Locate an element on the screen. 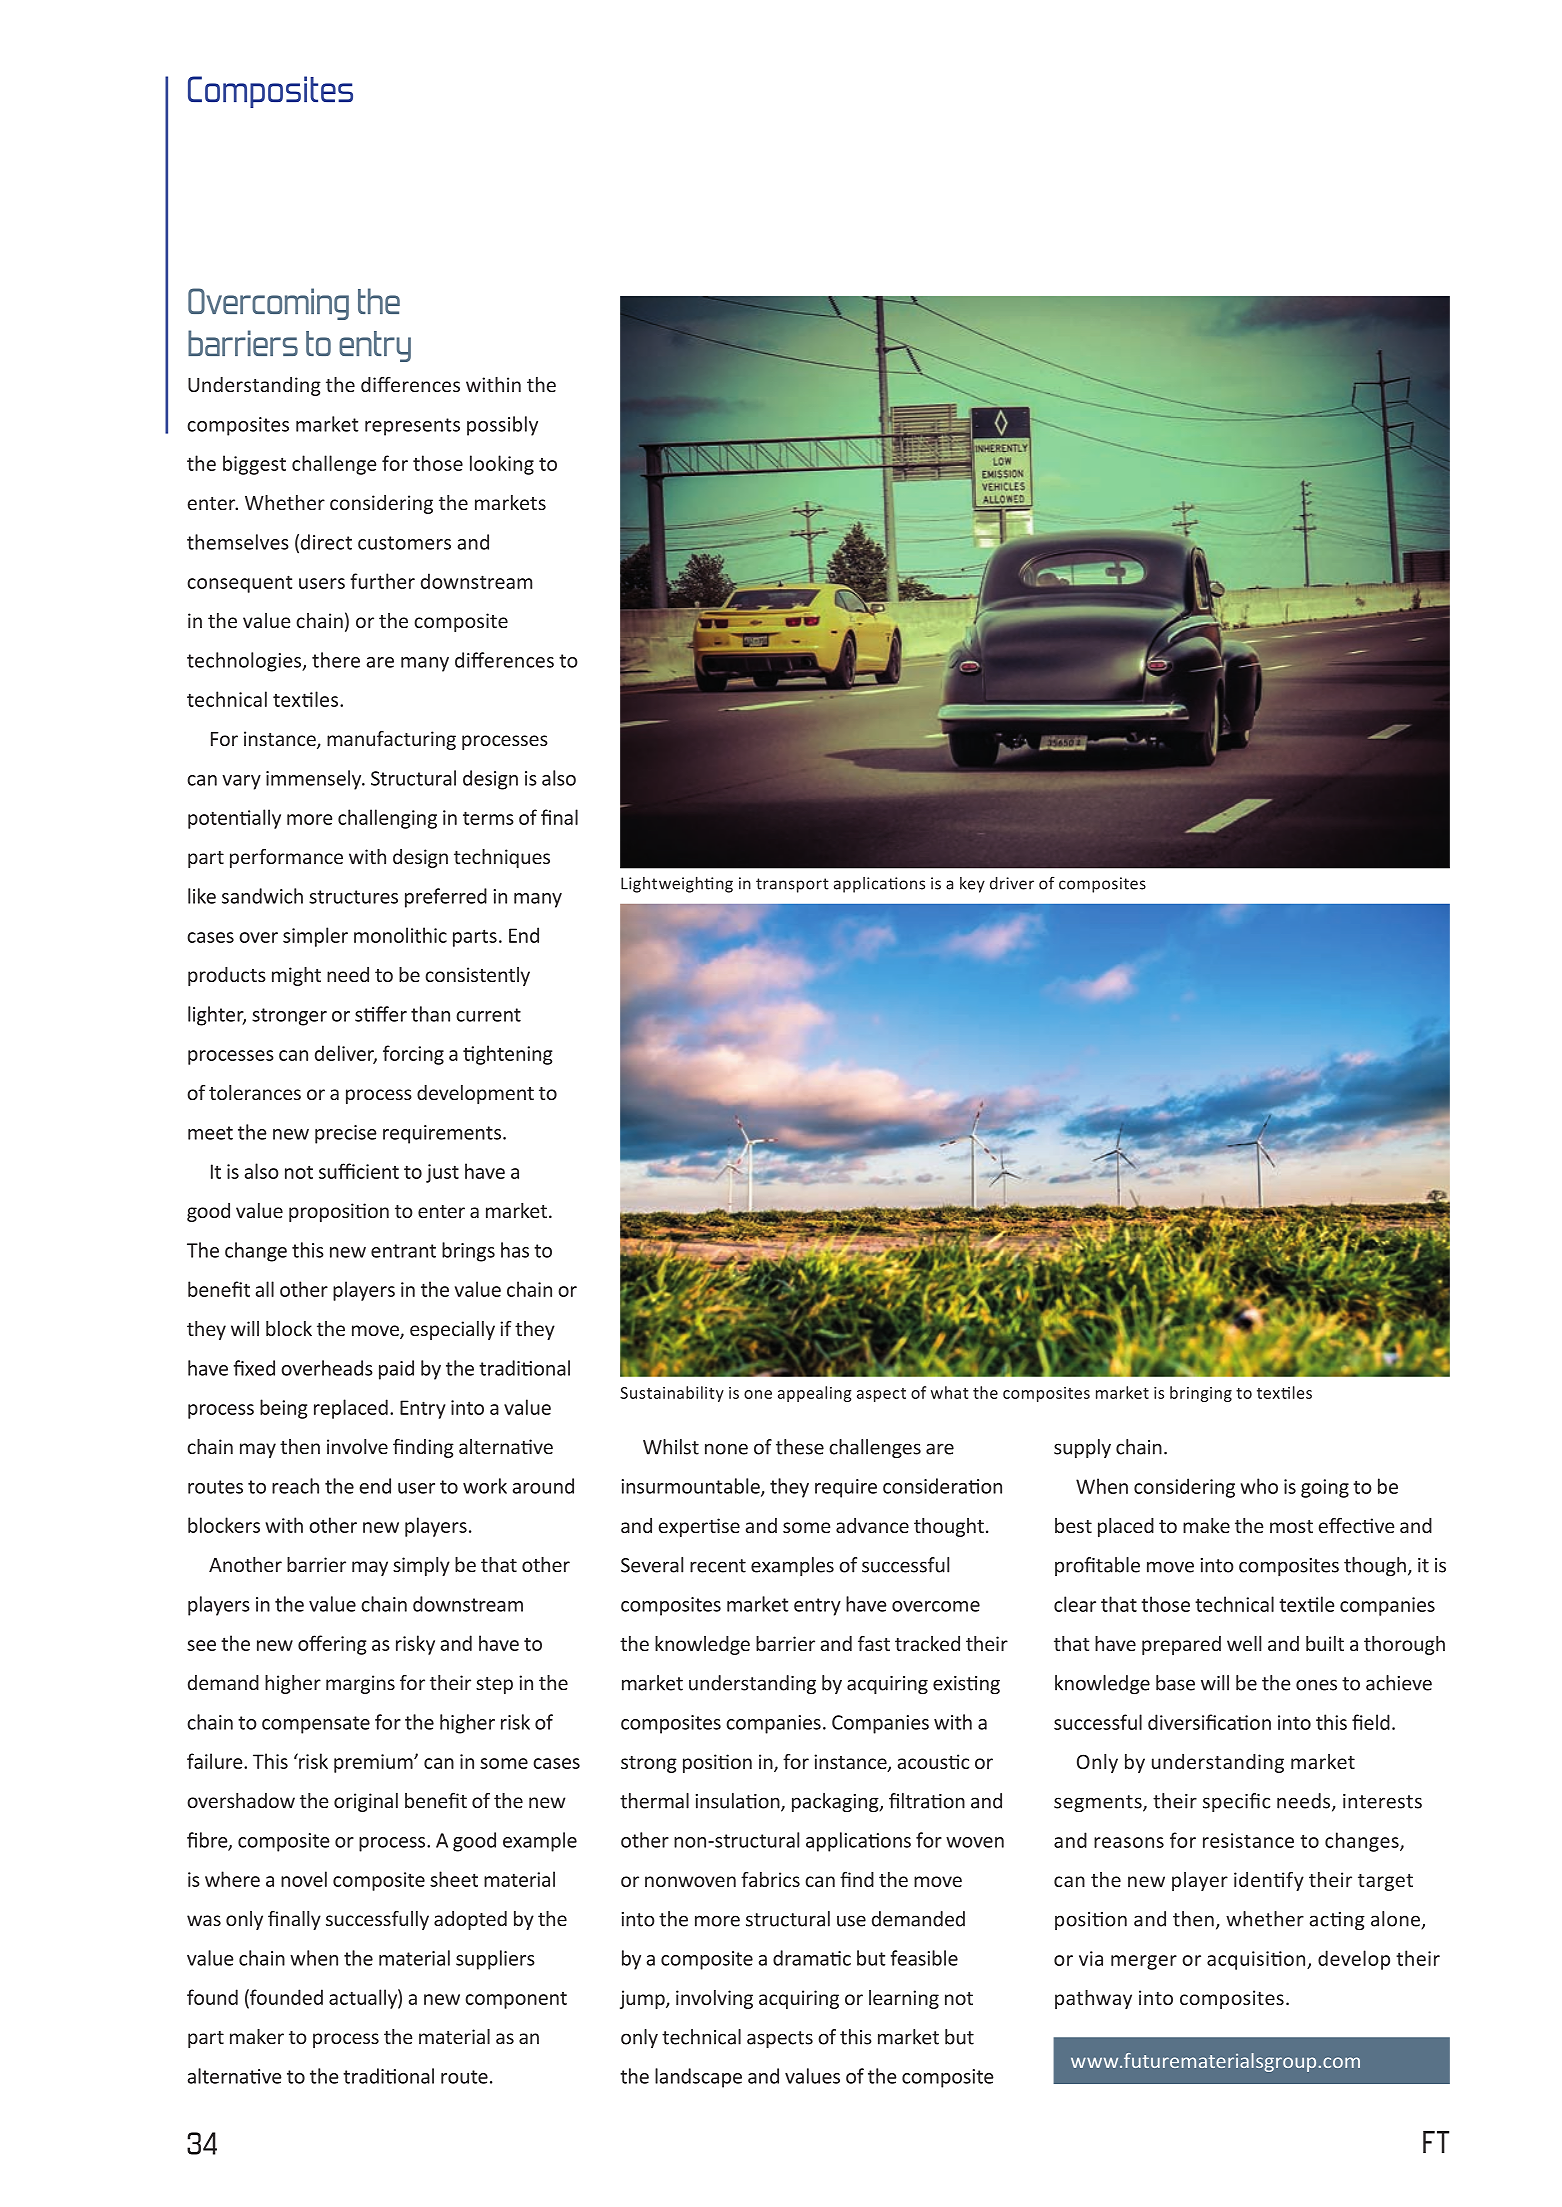 The height and width of the screenshot is (2207, 1562). key is located at coordinates (972, 885).
